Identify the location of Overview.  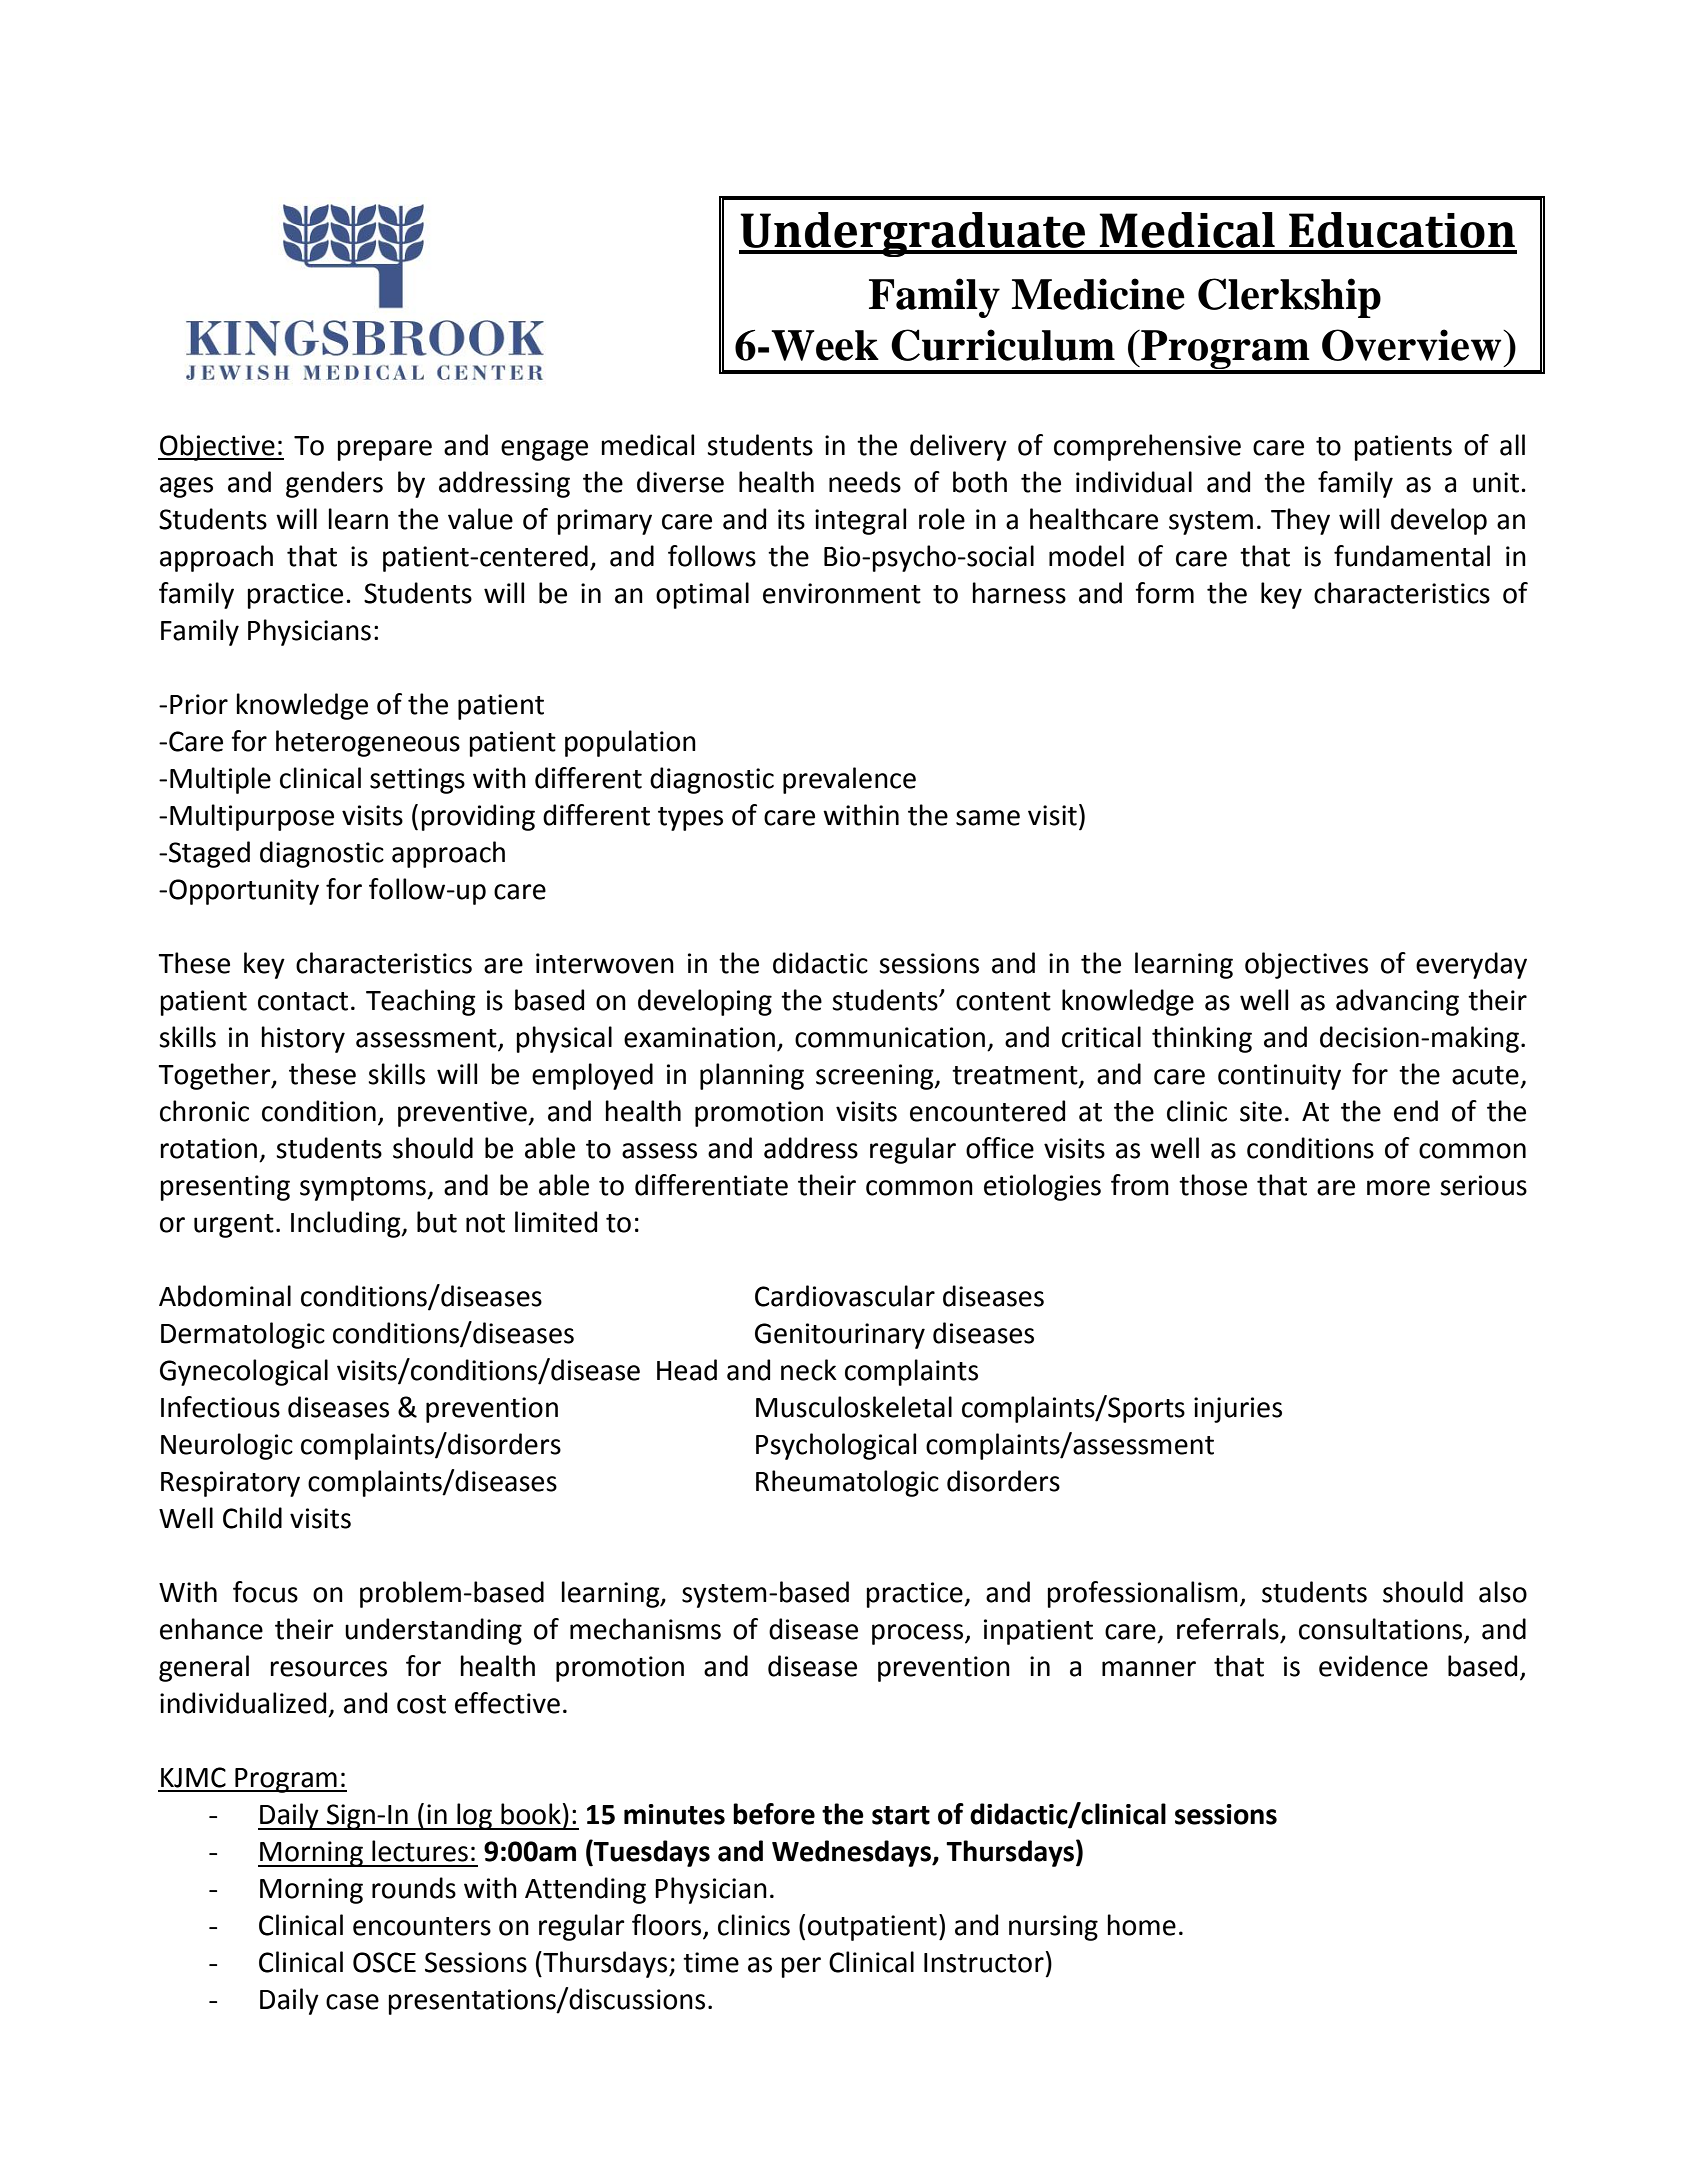
(1413, 345).
